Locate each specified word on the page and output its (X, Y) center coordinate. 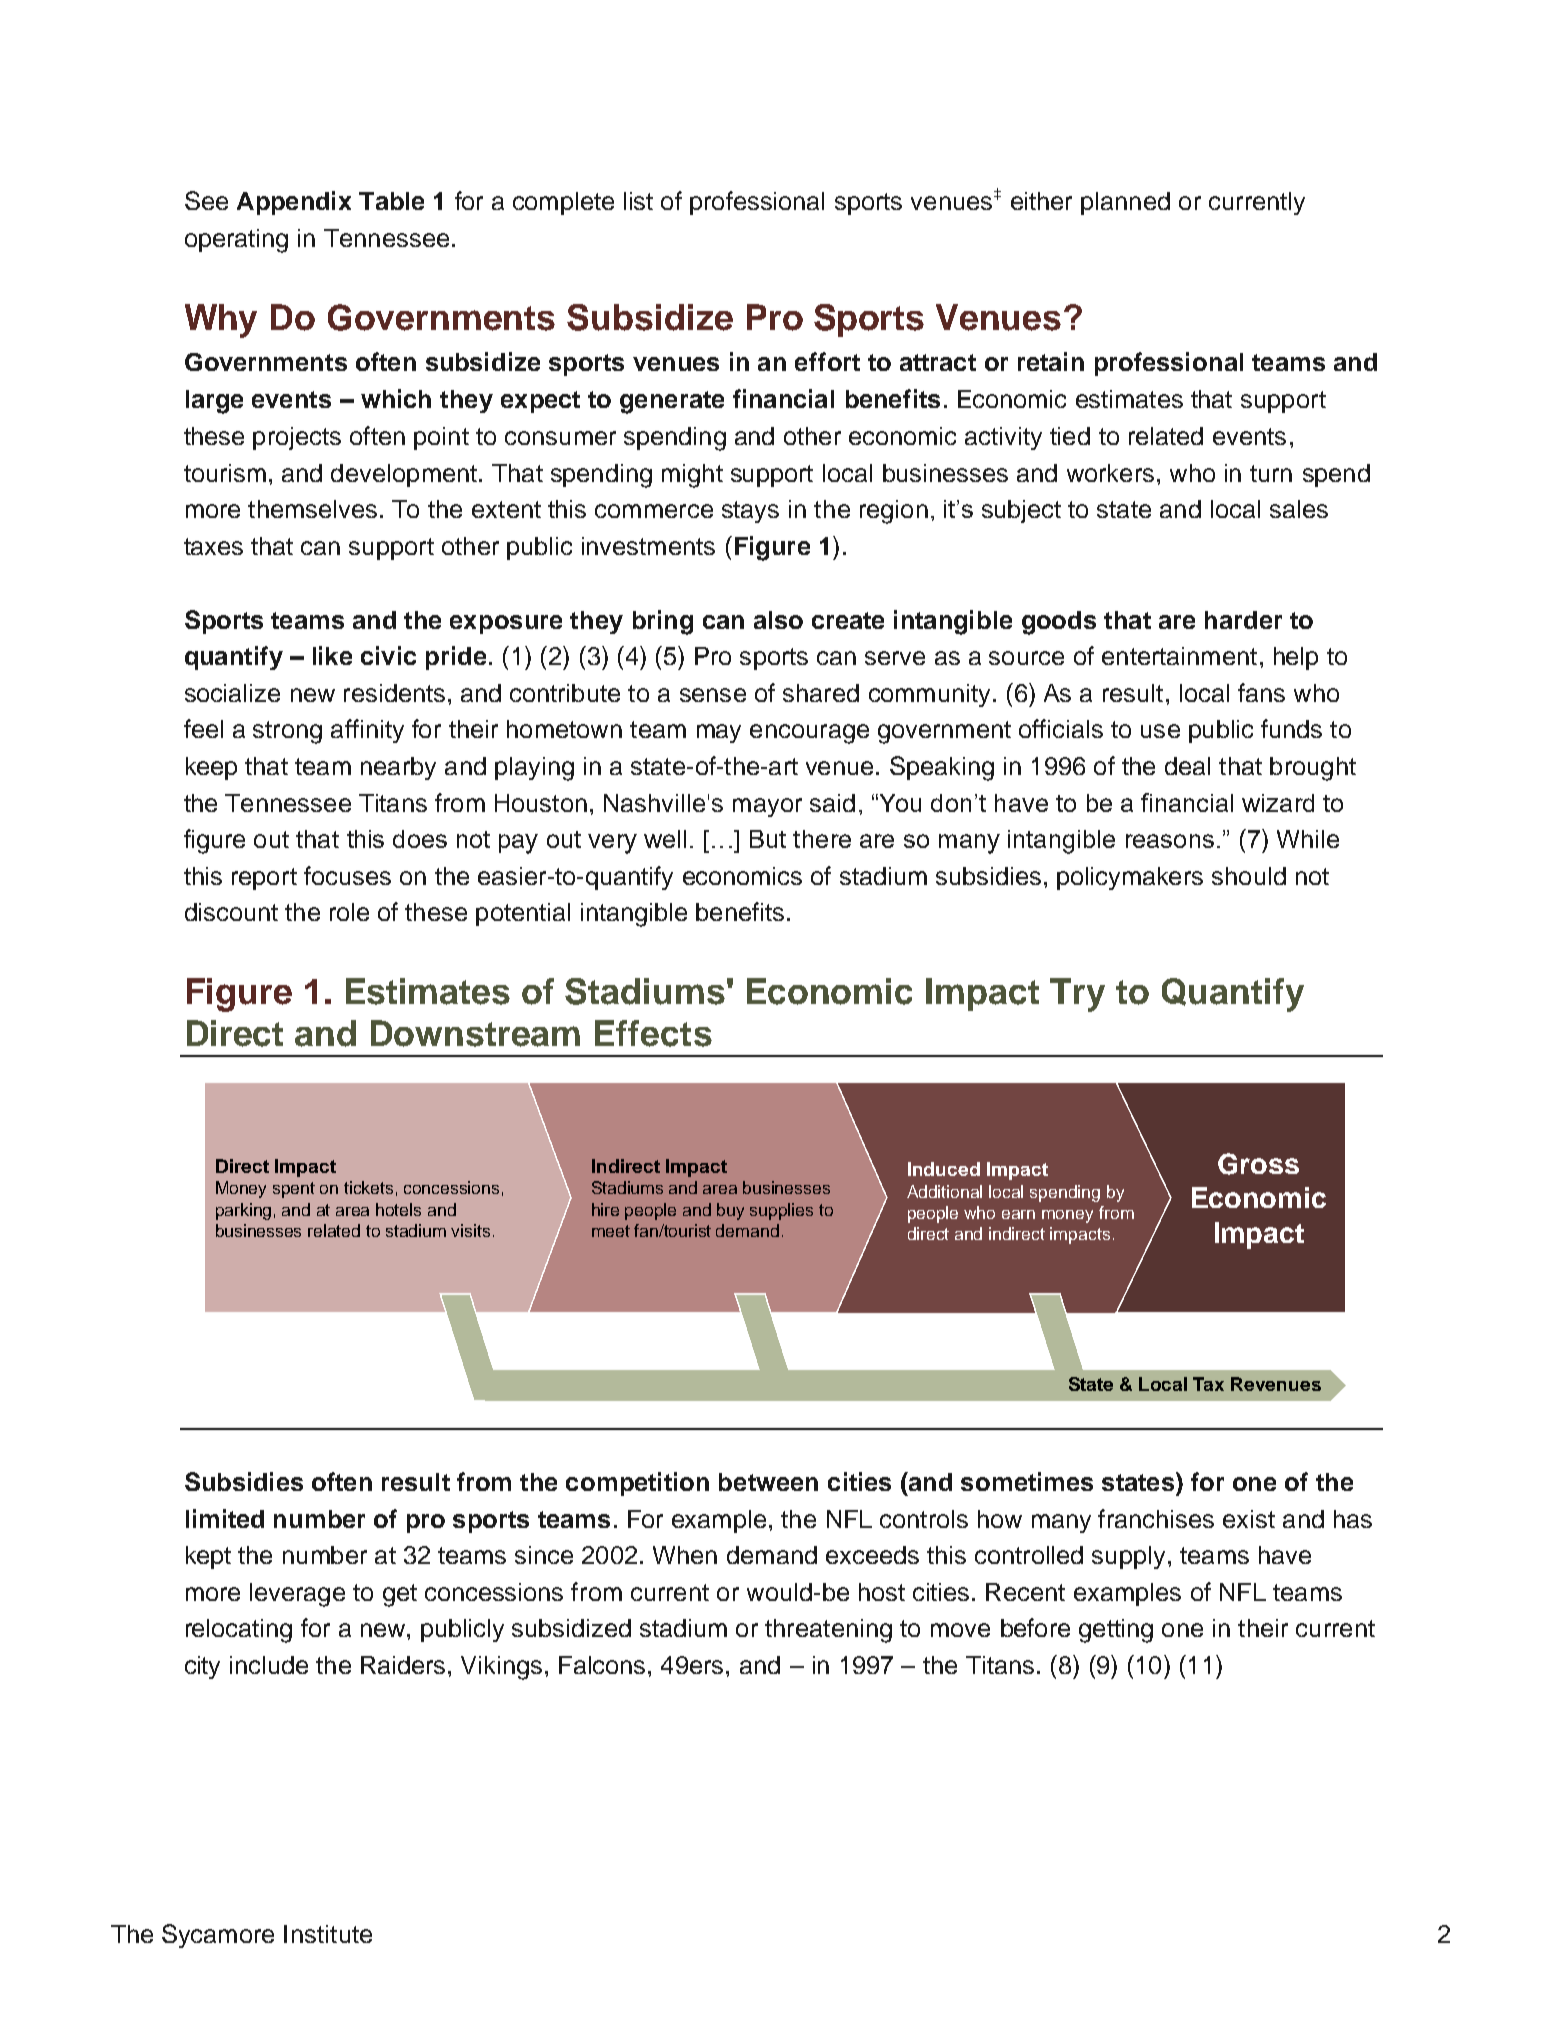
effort (827, 361)
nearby (398, 768)
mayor (767, 807)
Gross (1258, 1164)
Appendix (294, 203)
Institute (328, 1934)
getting (1116, 1631)
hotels (398, 1209)
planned (1125, 203)
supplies (781, 1211)
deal (1187, 766)
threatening (828, 1631)
